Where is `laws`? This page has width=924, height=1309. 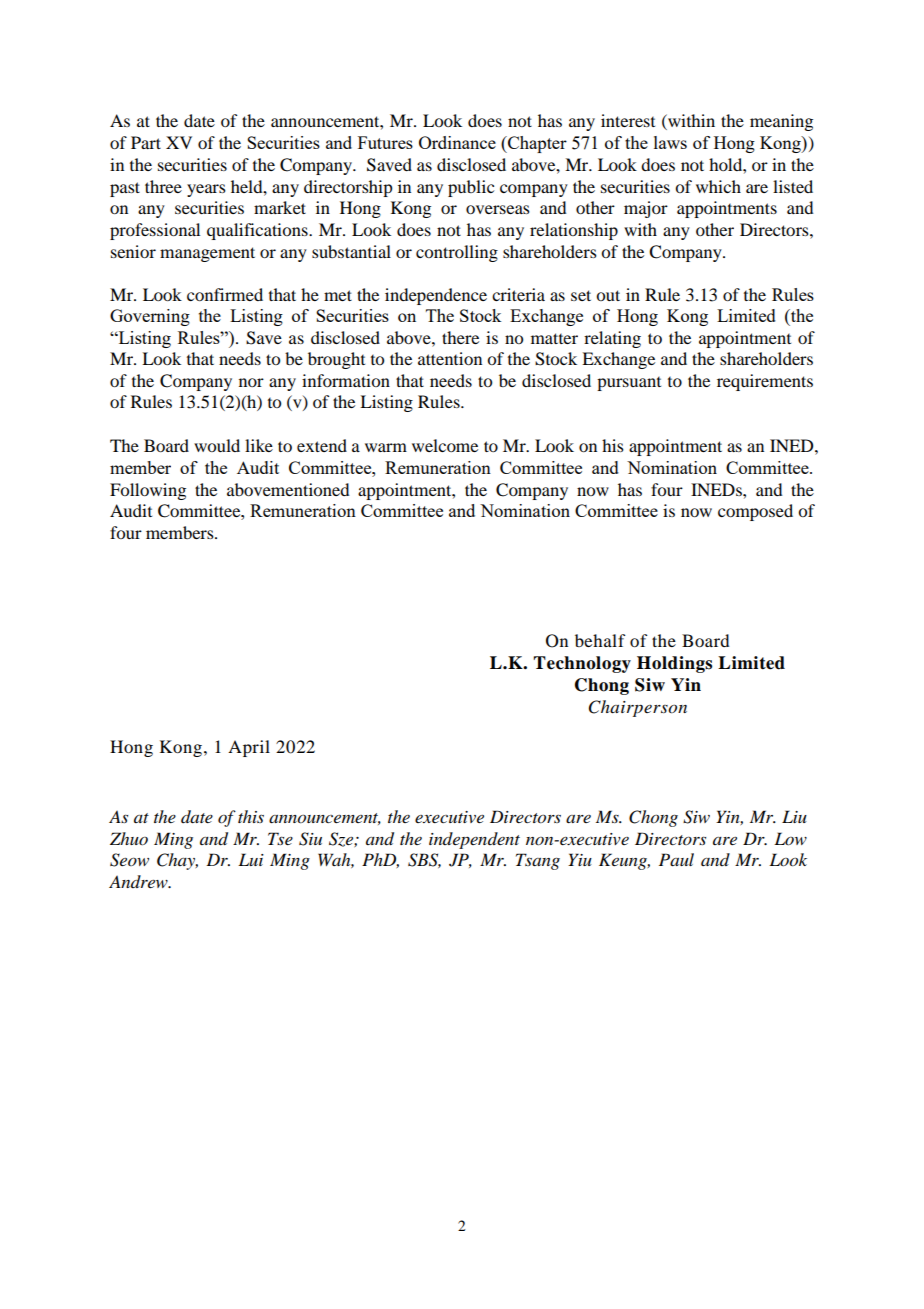 laws is located at coordinates (670, 142).
